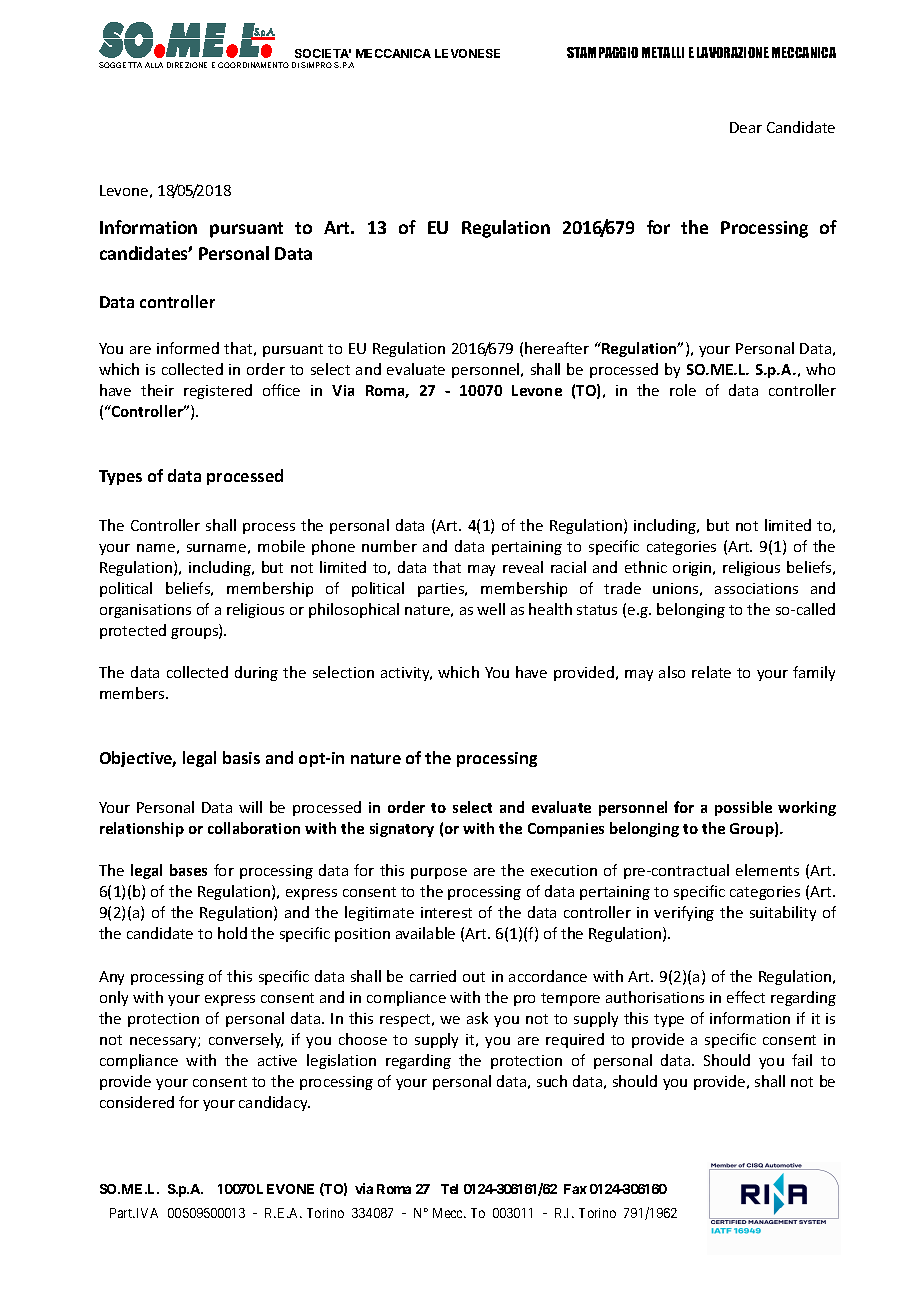 This screenshot has width=924, height=1308. What do you see at coordinates (449, 1189) in the screenshot?
I see `Tel` at bounding box center [449, 1189].
